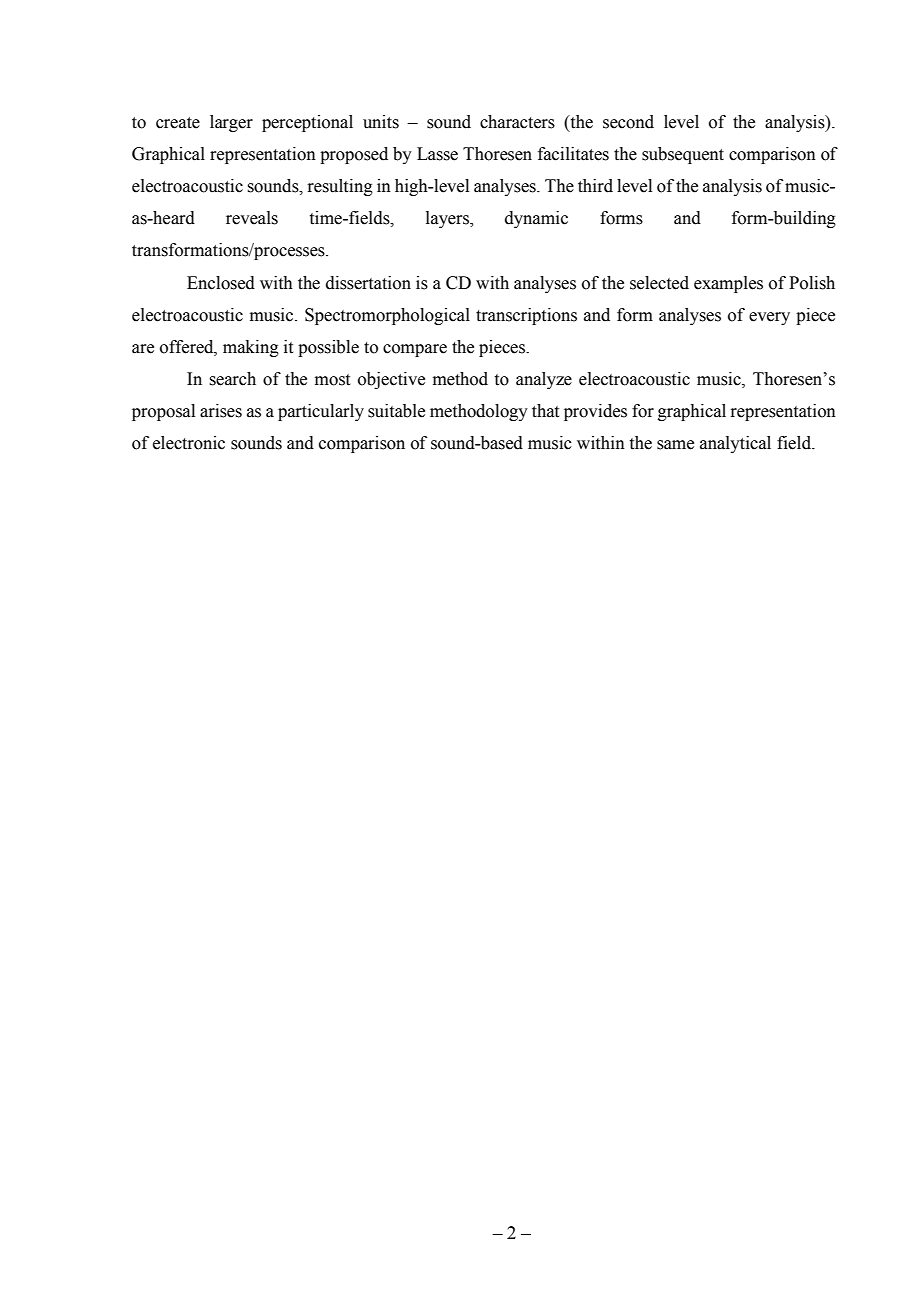 The height and width of the screenshot is (1308, 924). Describe the element at coordinates (728, 284) in the screenshot. I see `examples` at that location.
